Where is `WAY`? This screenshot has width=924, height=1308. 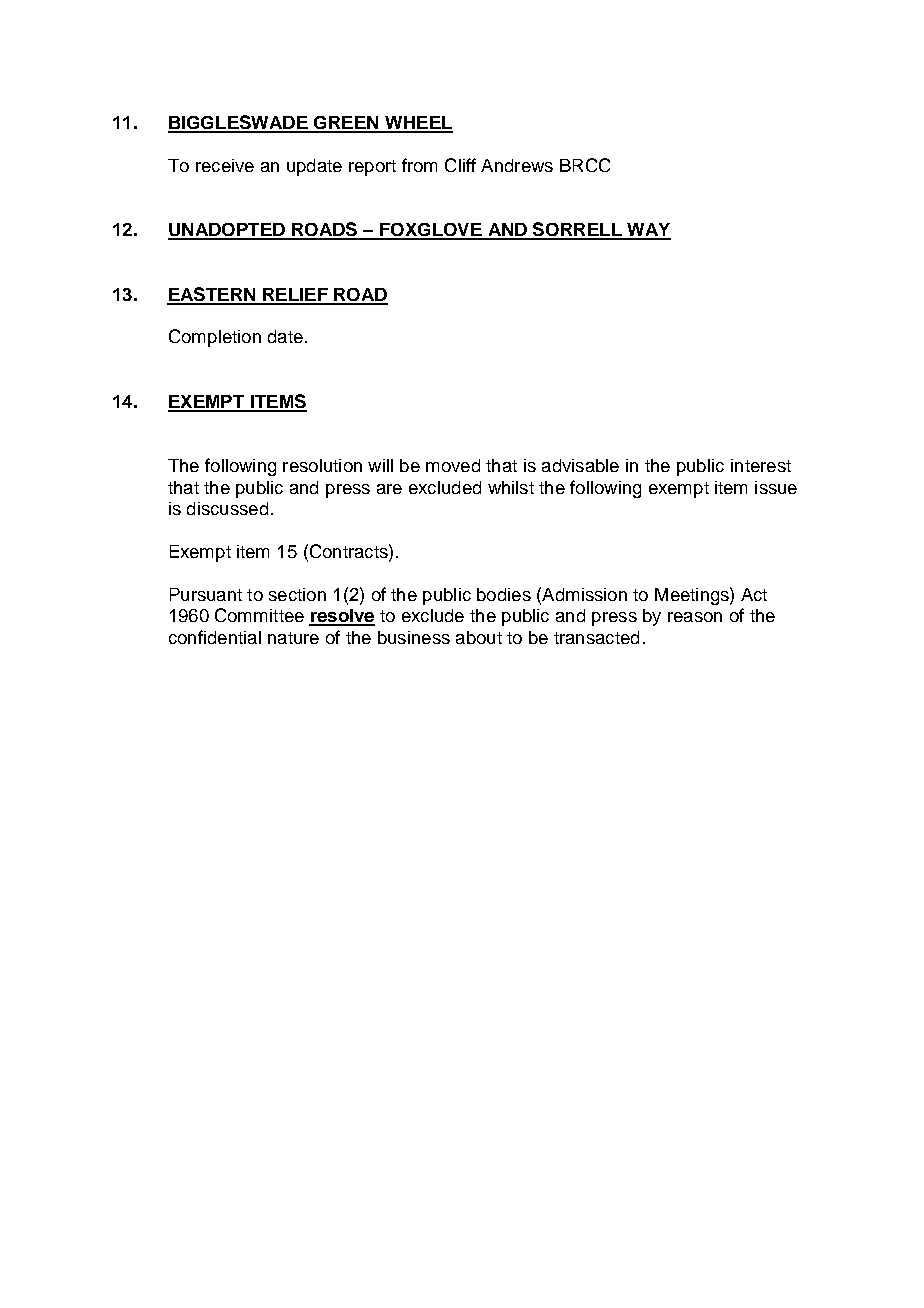 WAY is located at coordinates (648, 231).
